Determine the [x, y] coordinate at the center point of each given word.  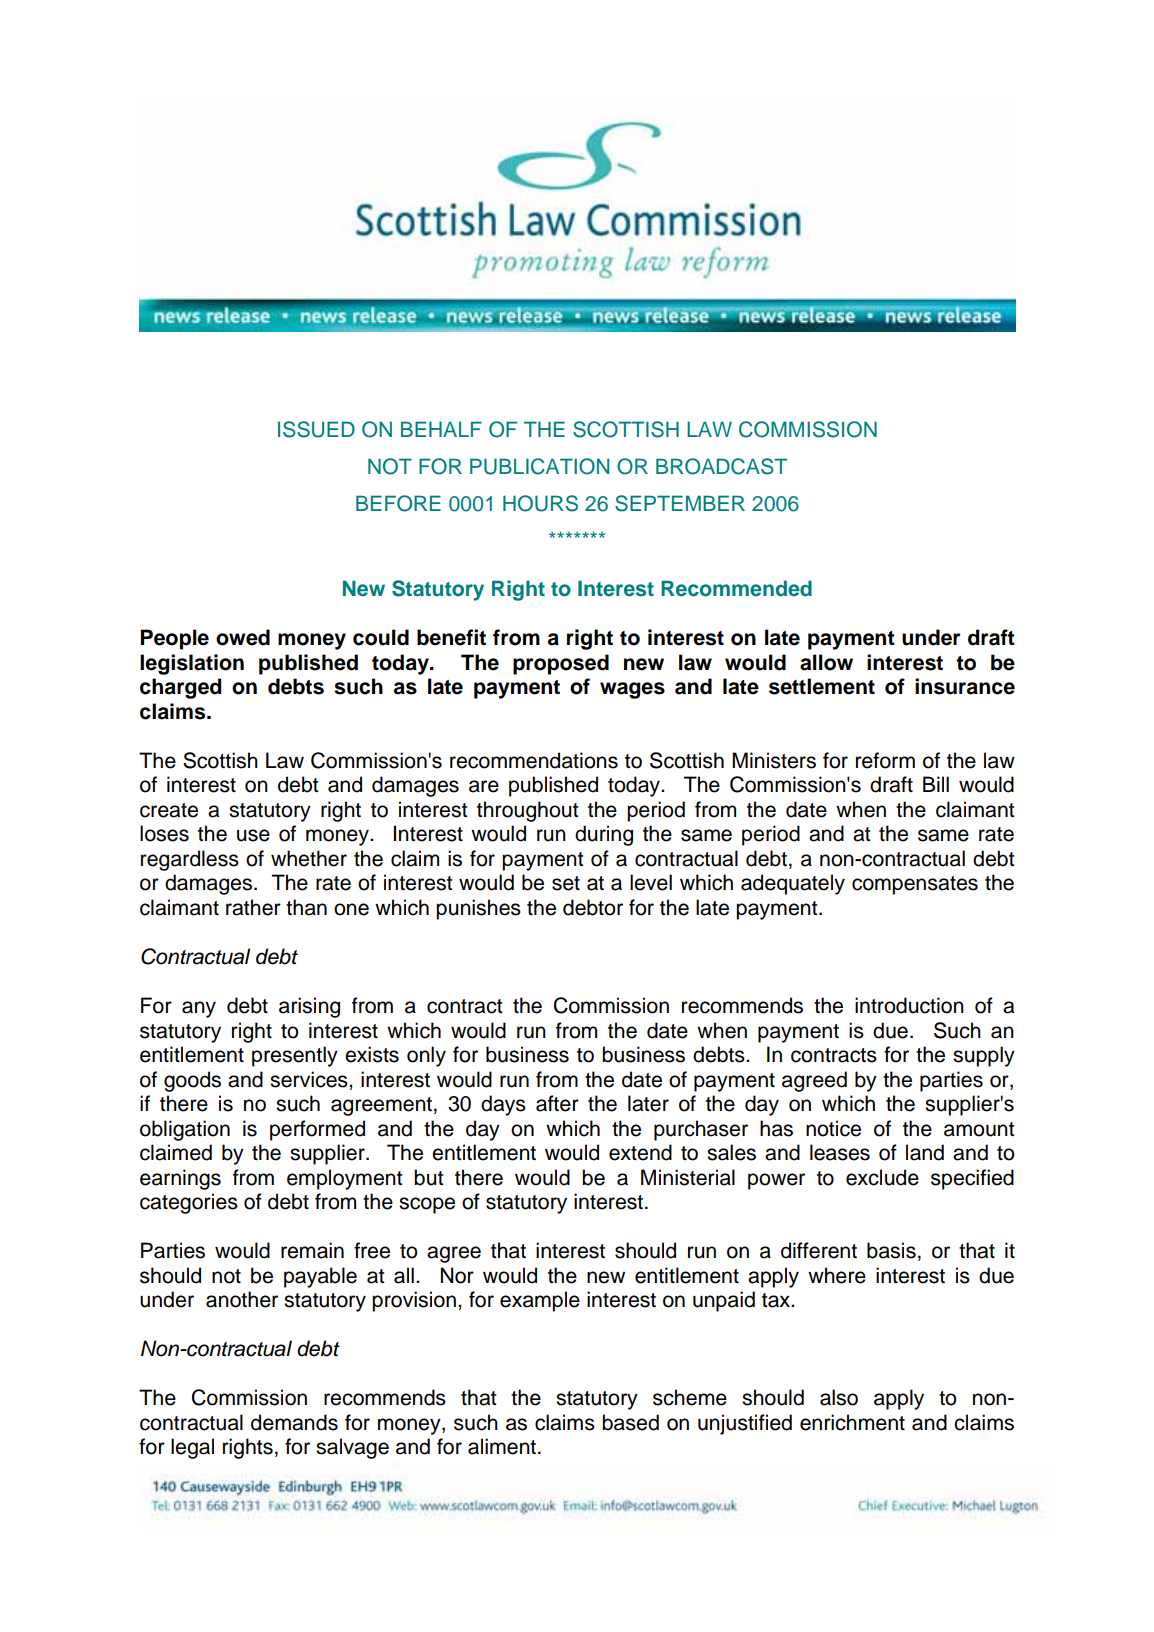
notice [833, 1128]
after [557, 1103]
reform [885, 760]
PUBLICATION [539, 466]
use [253, 835]
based [630, 1422]
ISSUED [316, 429]
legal [192, 1448]
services [310, 1079]
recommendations [534, 760]
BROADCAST [721, 466]
